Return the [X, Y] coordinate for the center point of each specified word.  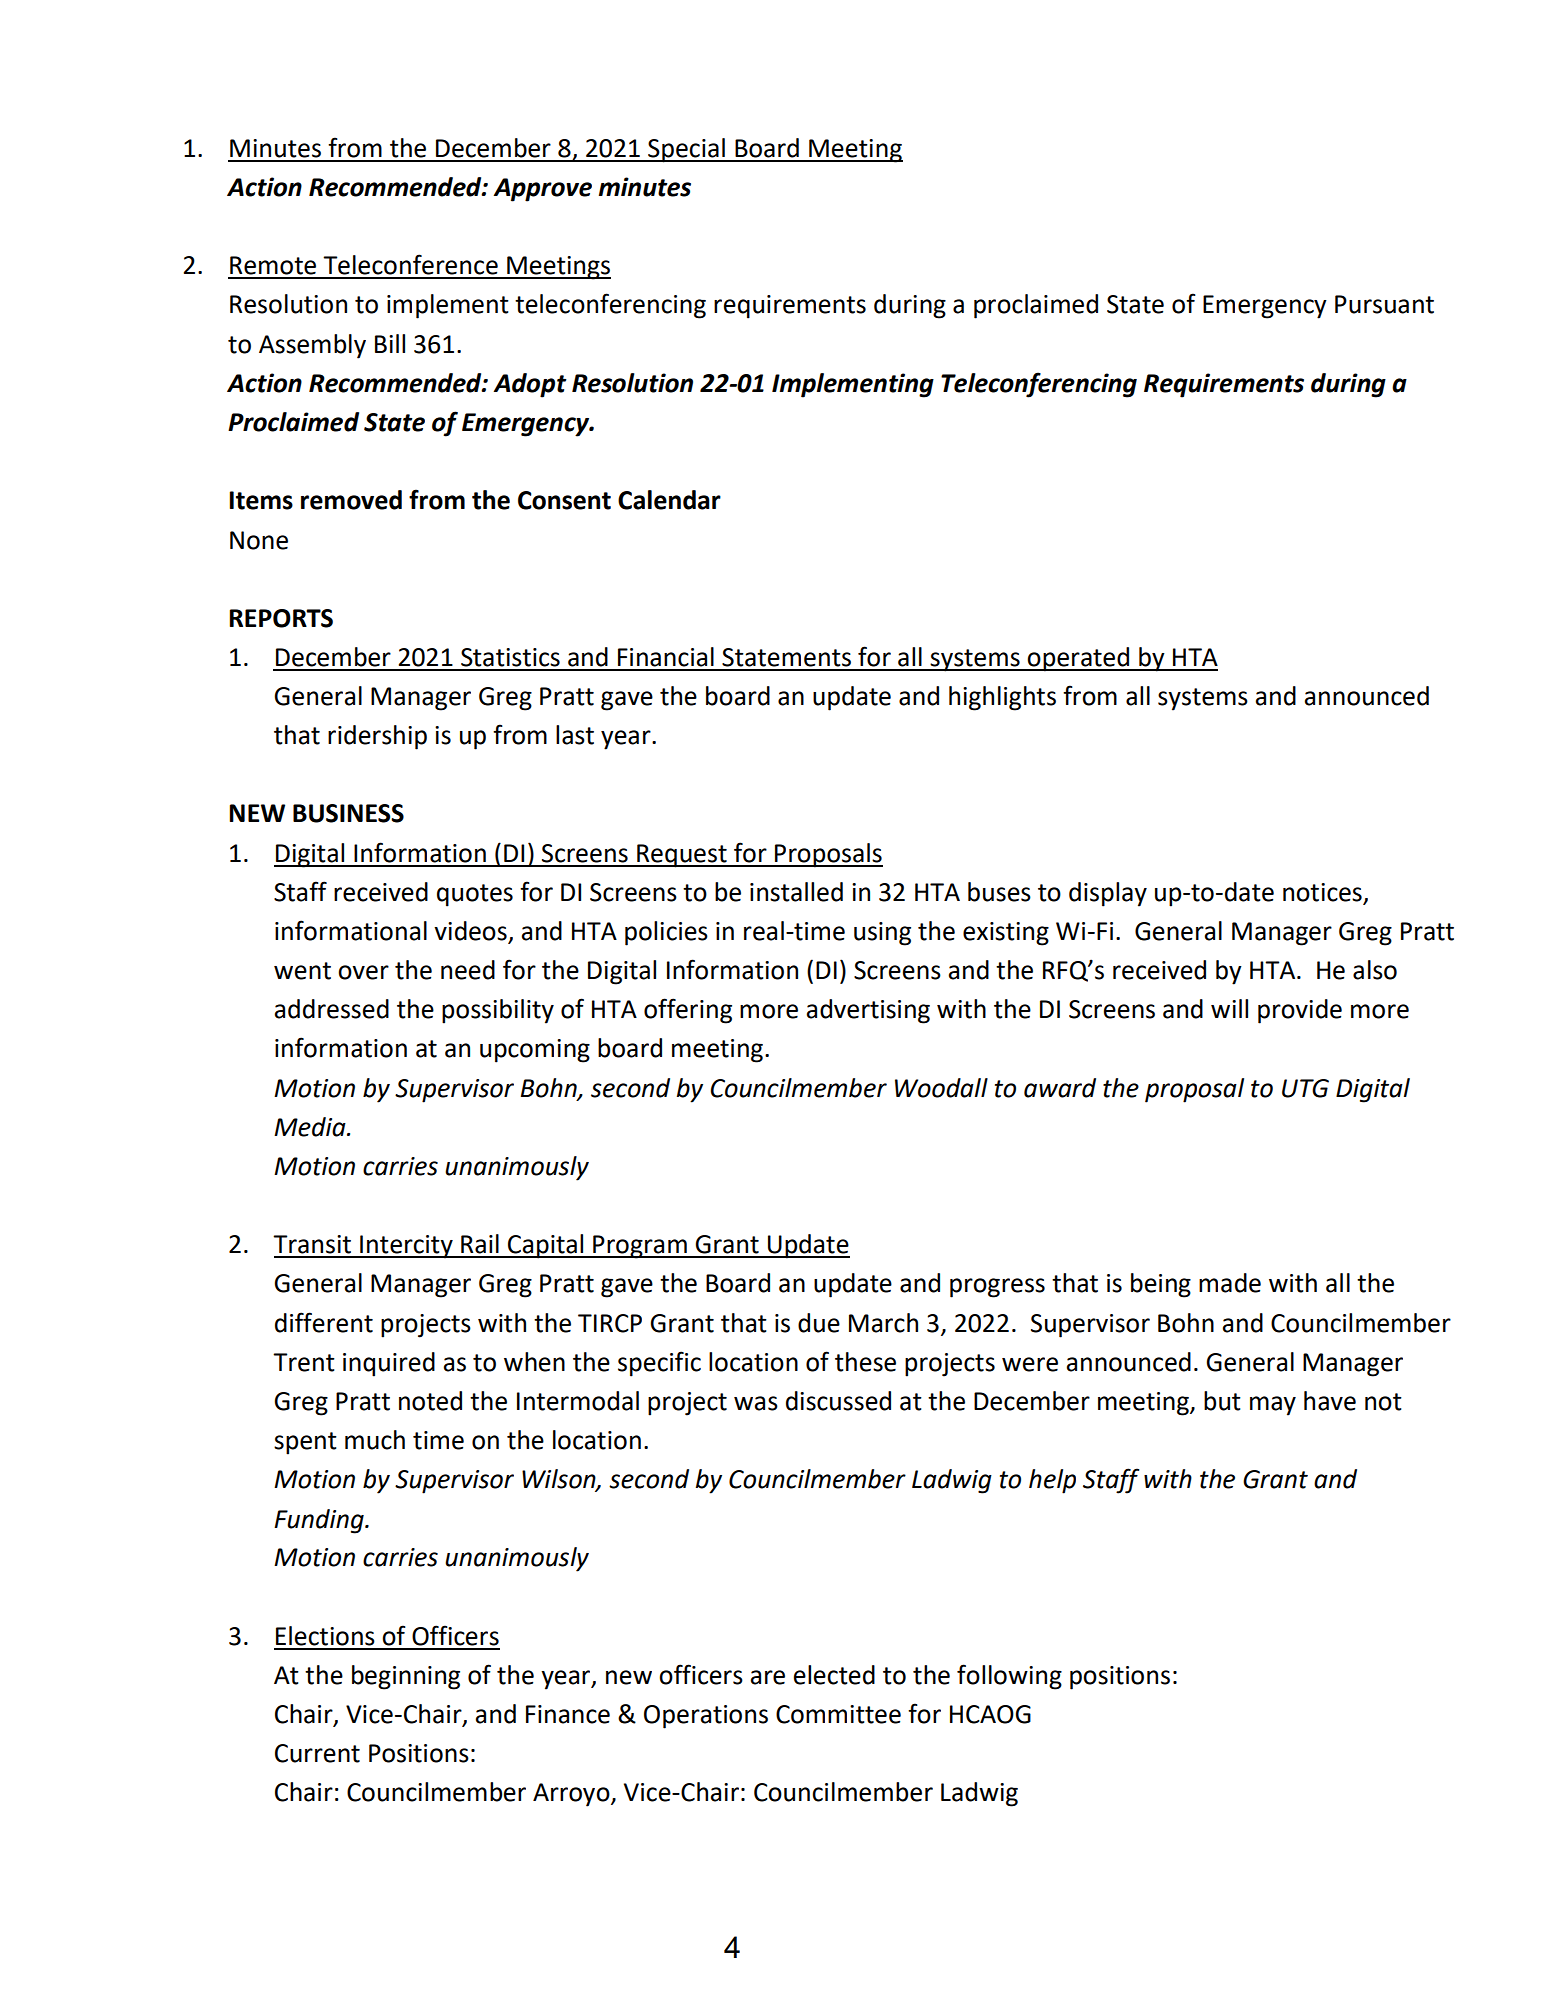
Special [686, 150]
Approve [543, 190]
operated [1079, 659]
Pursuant [1384, 304]
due [819, 1323]
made [1230, 1283]
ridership [377, 737]
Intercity [406, 1247]
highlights [1002, 698]
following [1009, 1677]
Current [317, 1753]
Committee [838, 1714]
